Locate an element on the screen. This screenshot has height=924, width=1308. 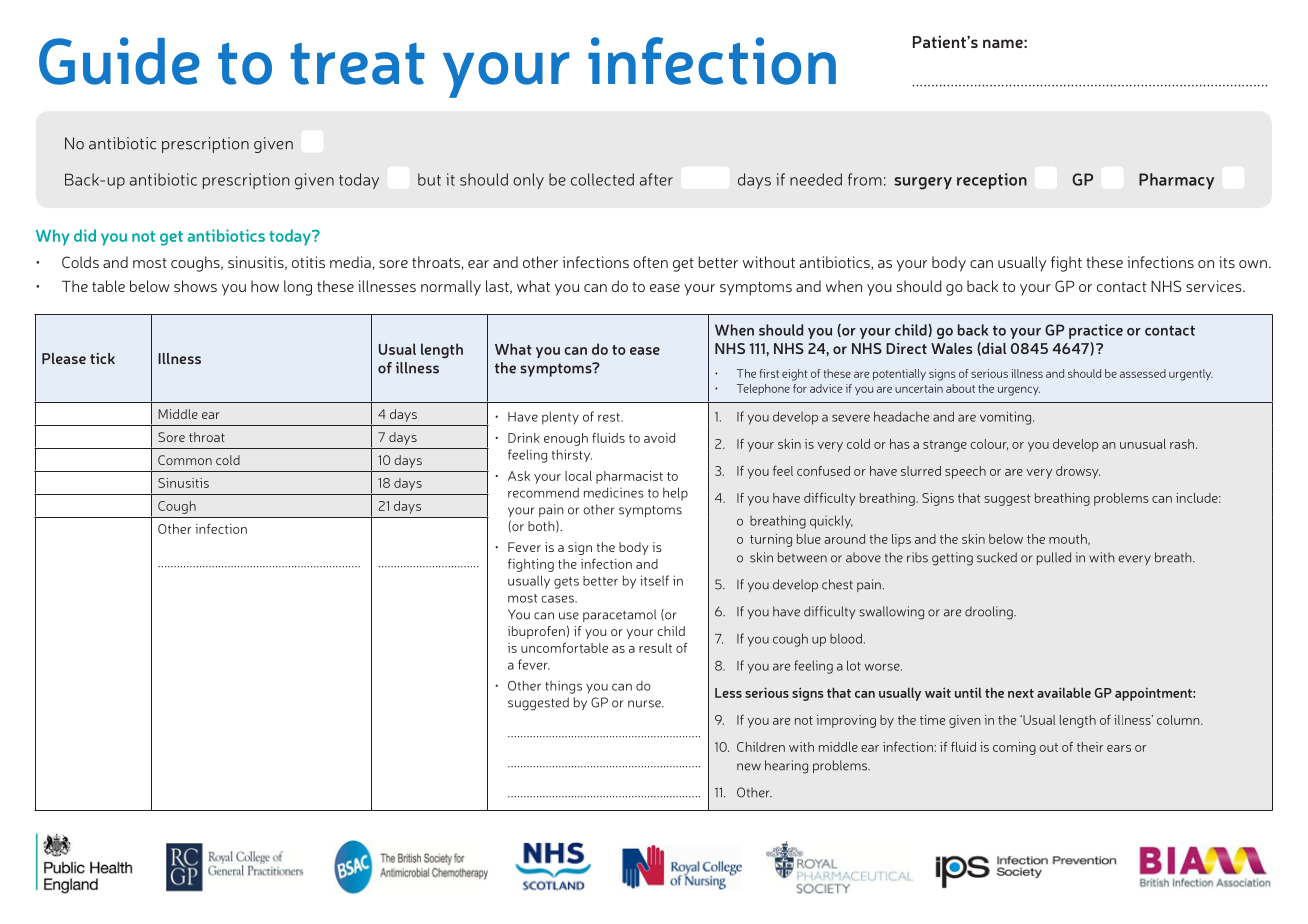
Common is located at coordinates (185, 460).
